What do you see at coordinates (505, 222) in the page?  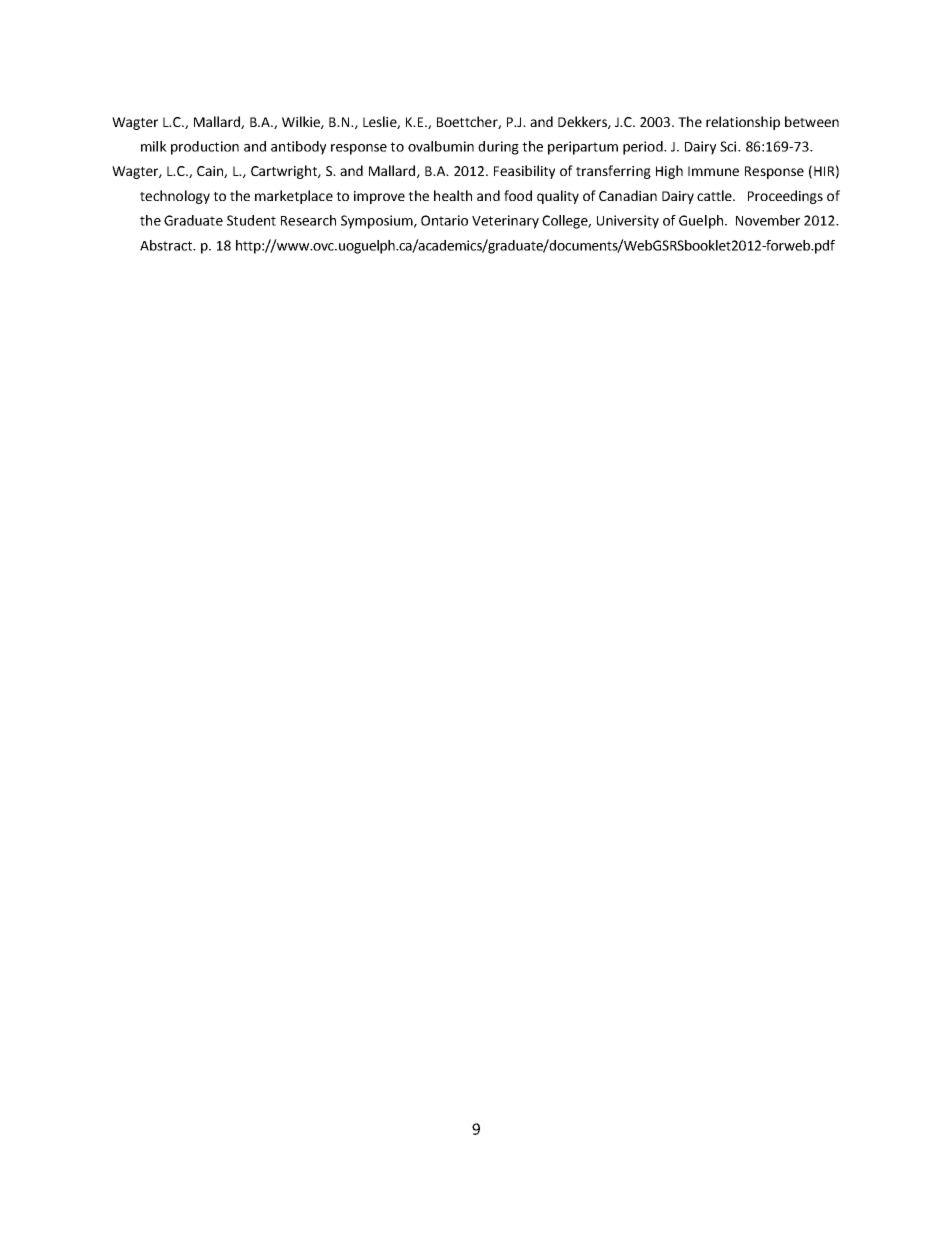 I see `Veterinary` at bounding box center [505, 222].
